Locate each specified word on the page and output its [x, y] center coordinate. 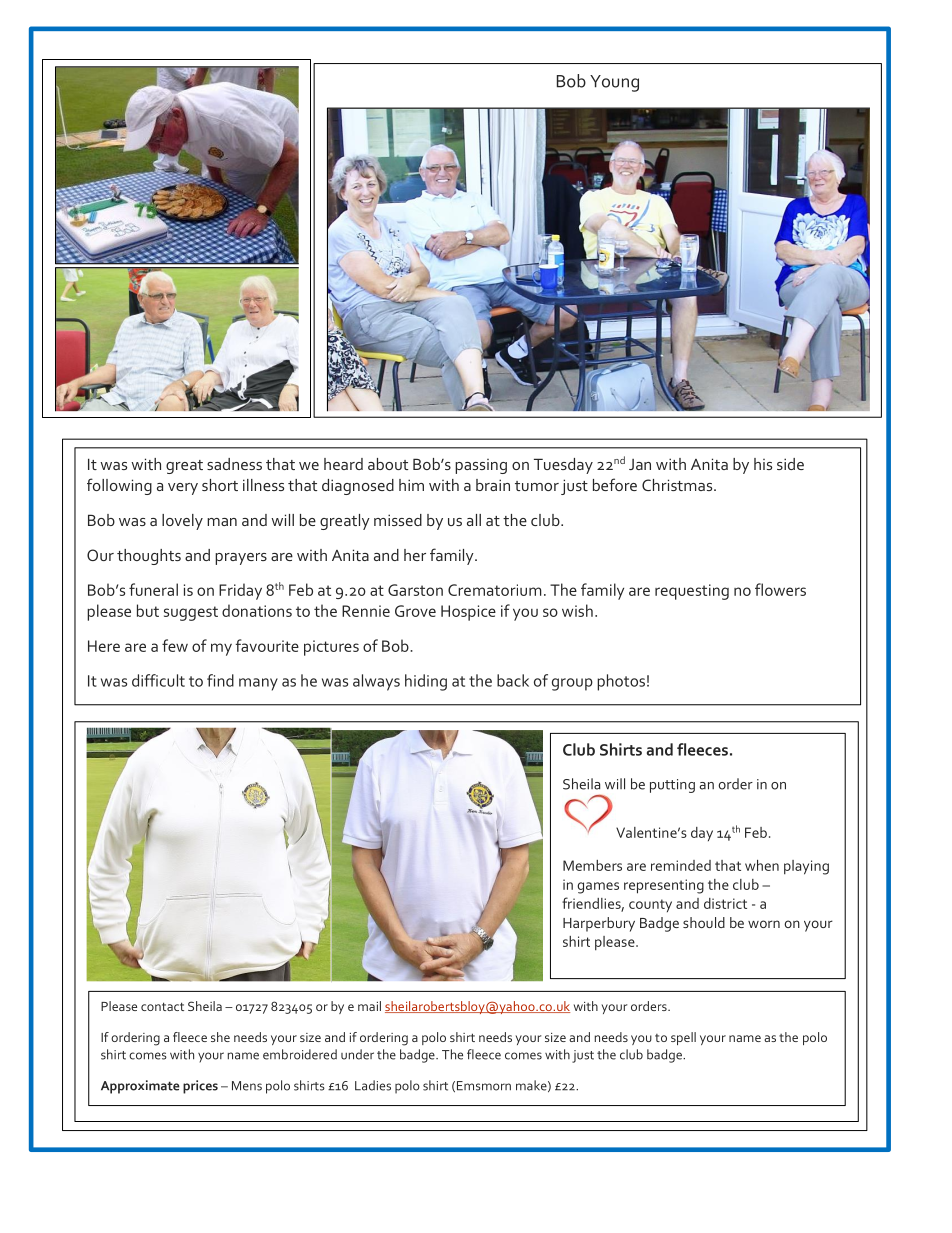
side [790, 464]
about [388, 464]
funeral [153, 589]
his [763, 464]
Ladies [373, 1085]
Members [592, 865]
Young [614, 83]
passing [481, 466]
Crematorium [494, 590]
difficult [158, 680]
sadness [234, 464]
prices [200, 1087]
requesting [692, 592]
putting [672, 786]
